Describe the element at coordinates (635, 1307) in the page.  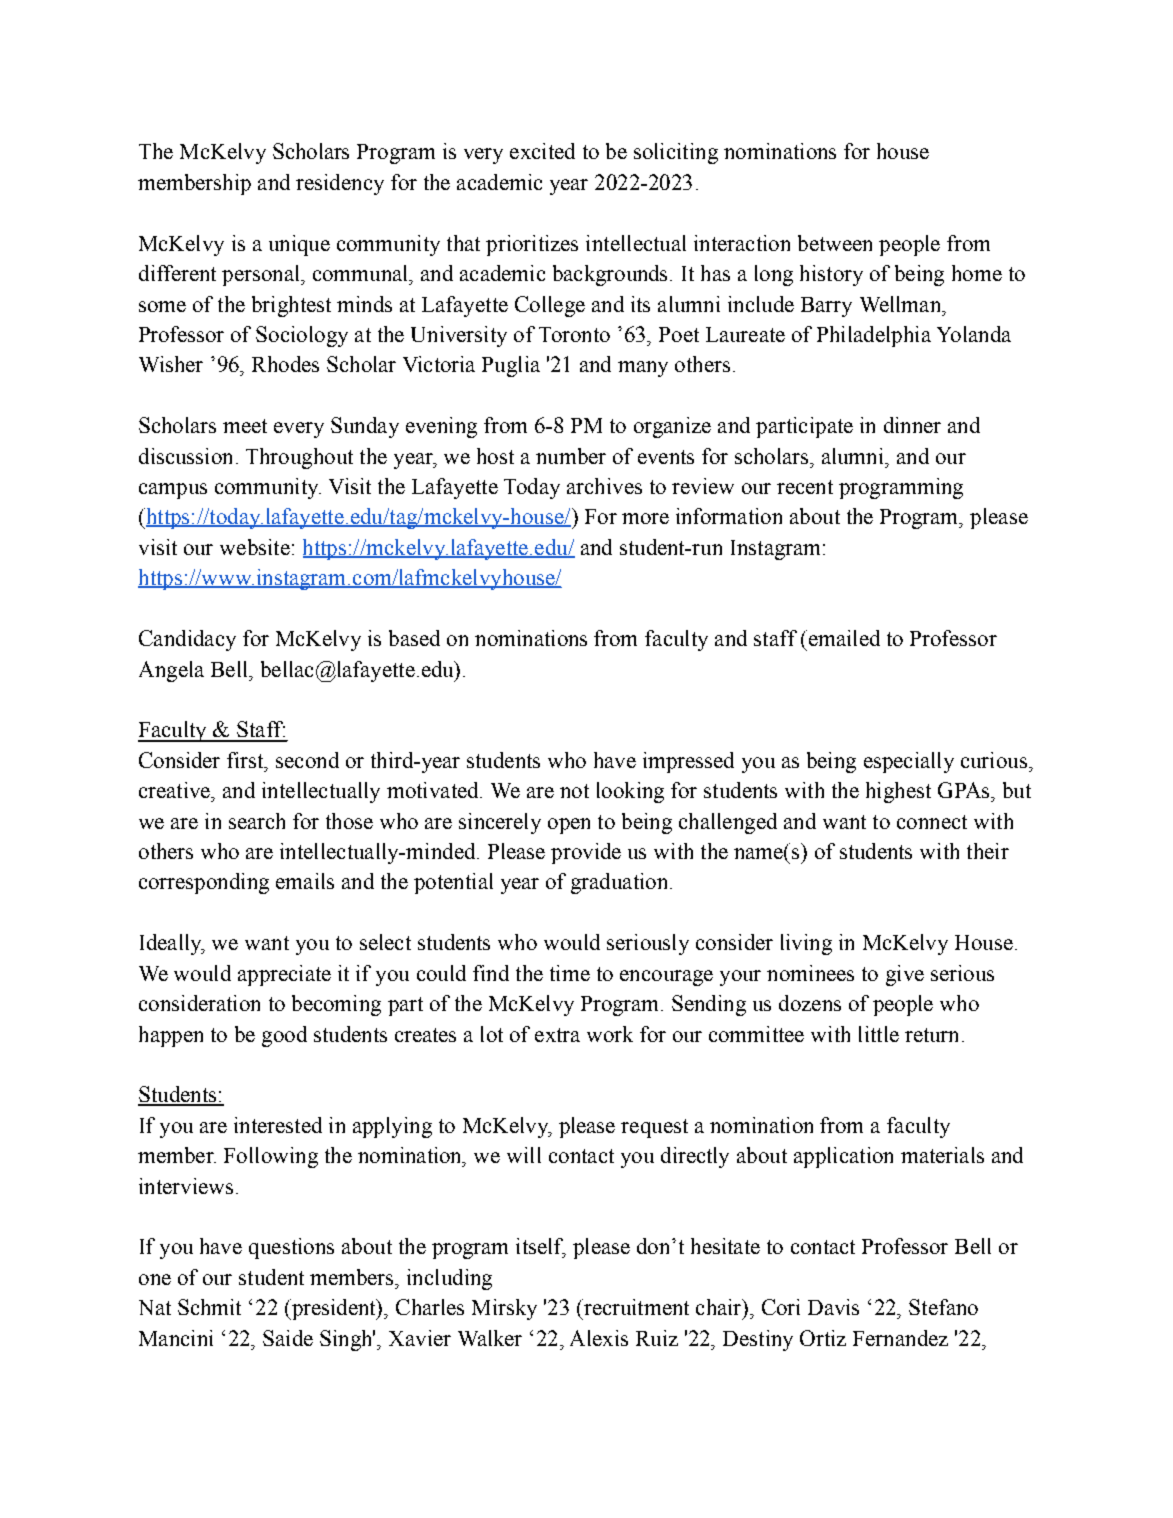
I see `recruitment` at that location.
